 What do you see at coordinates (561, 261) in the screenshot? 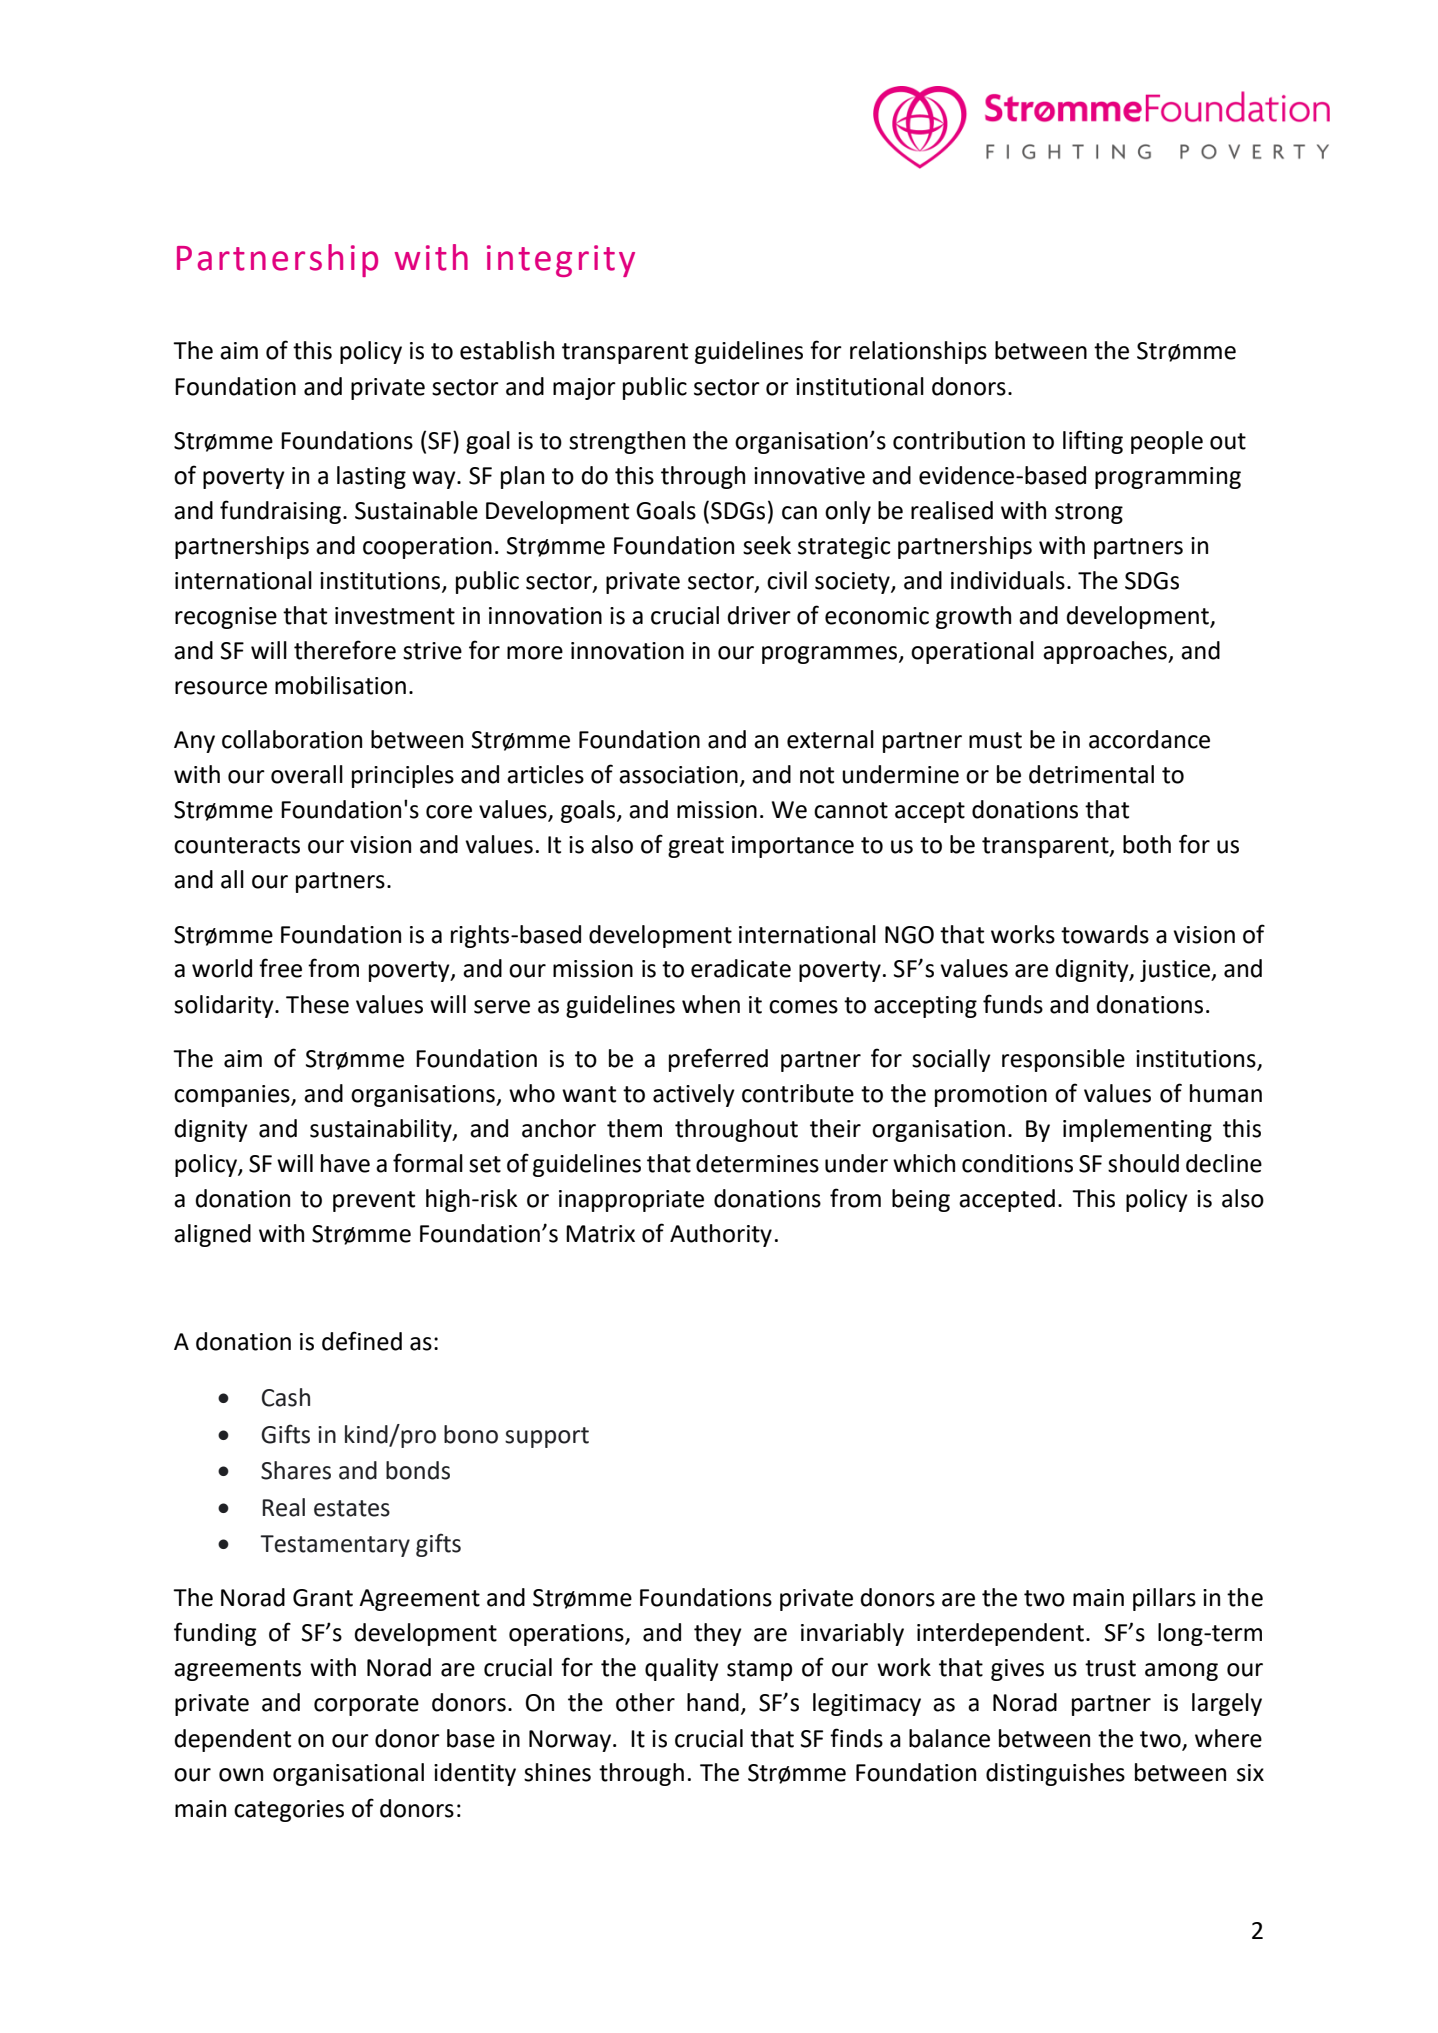
I see `integrity` at bounding box center [561, 261].
